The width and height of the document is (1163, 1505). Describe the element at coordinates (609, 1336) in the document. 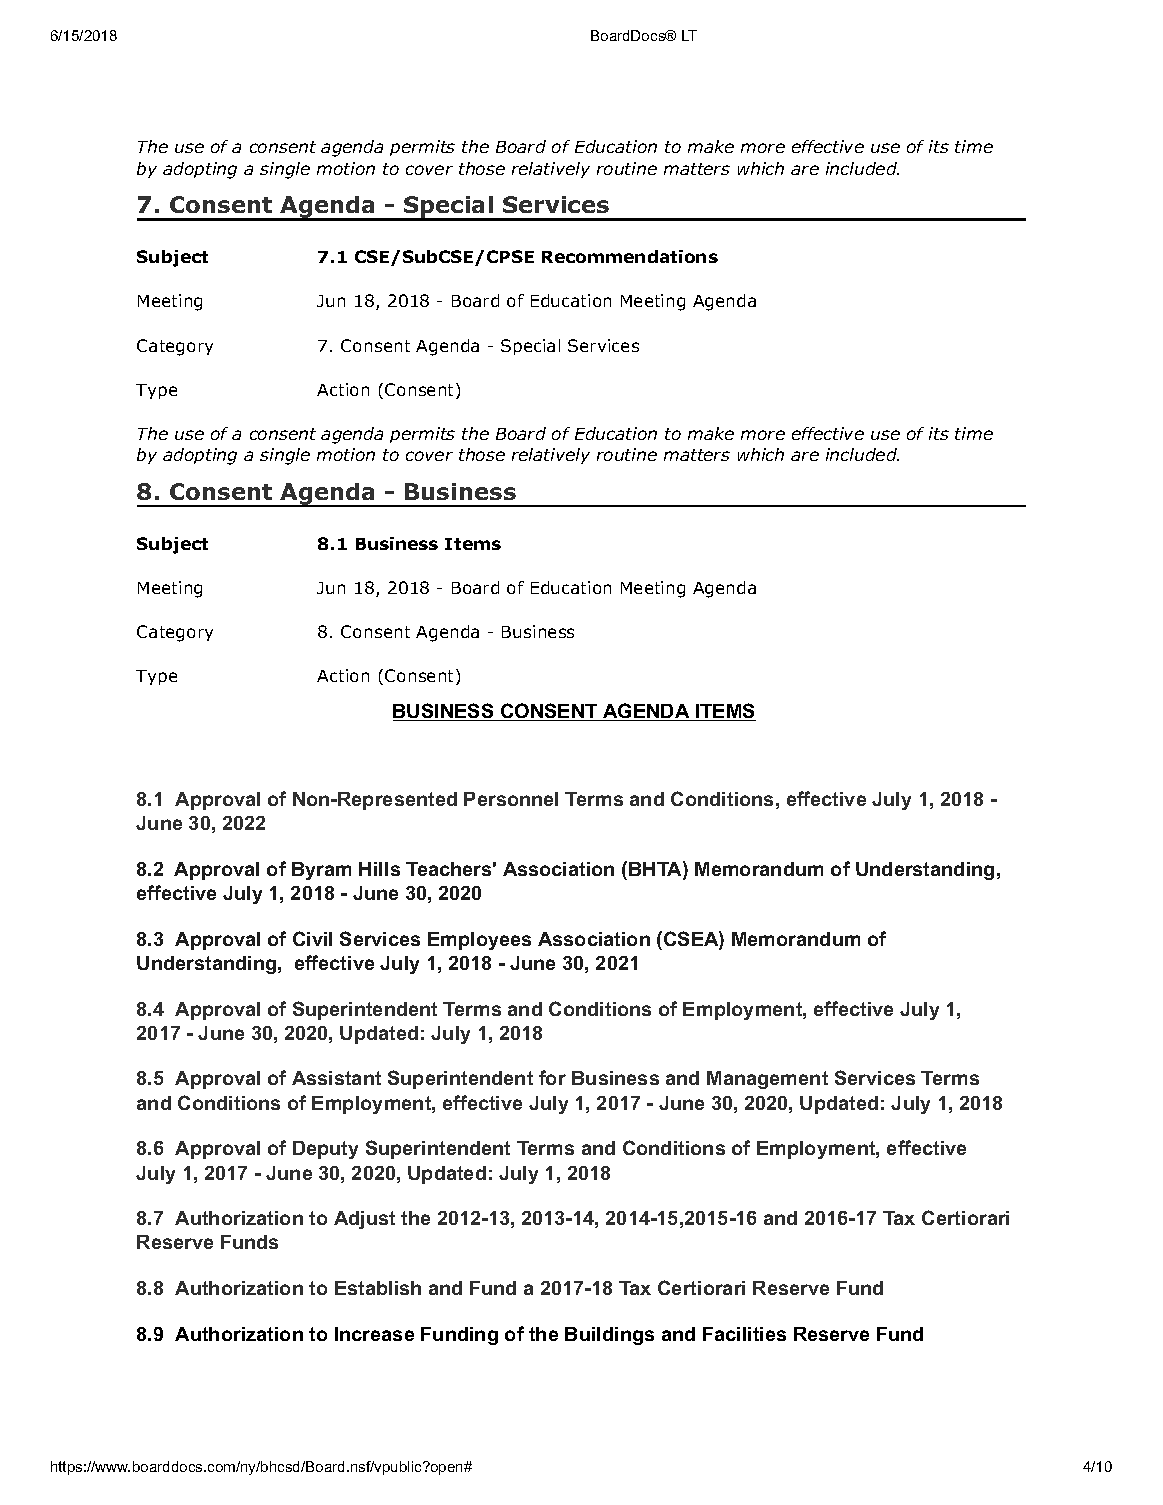

I see `Buildings` at that location.
